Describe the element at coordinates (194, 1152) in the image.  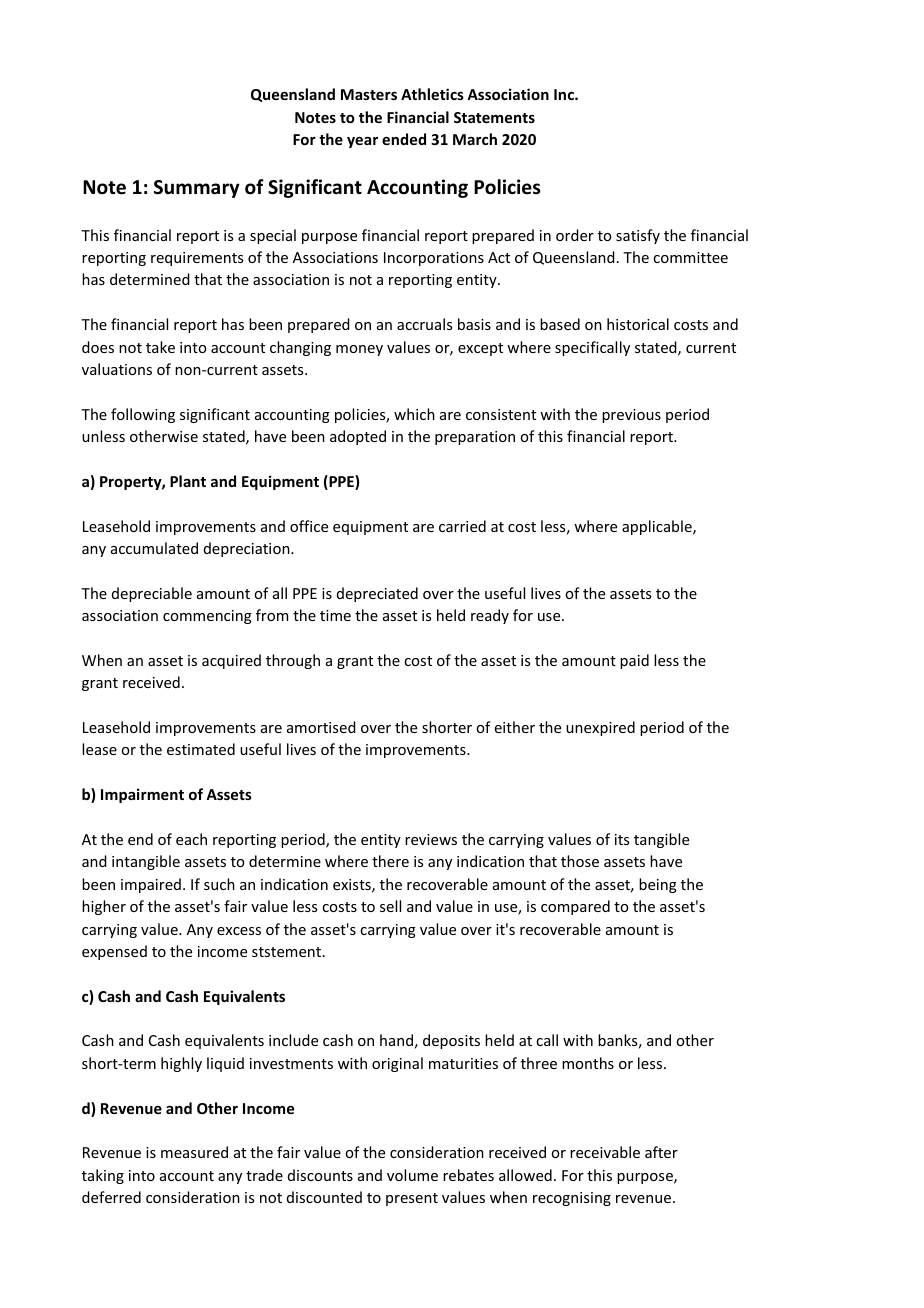
I see `measured` at that location.
